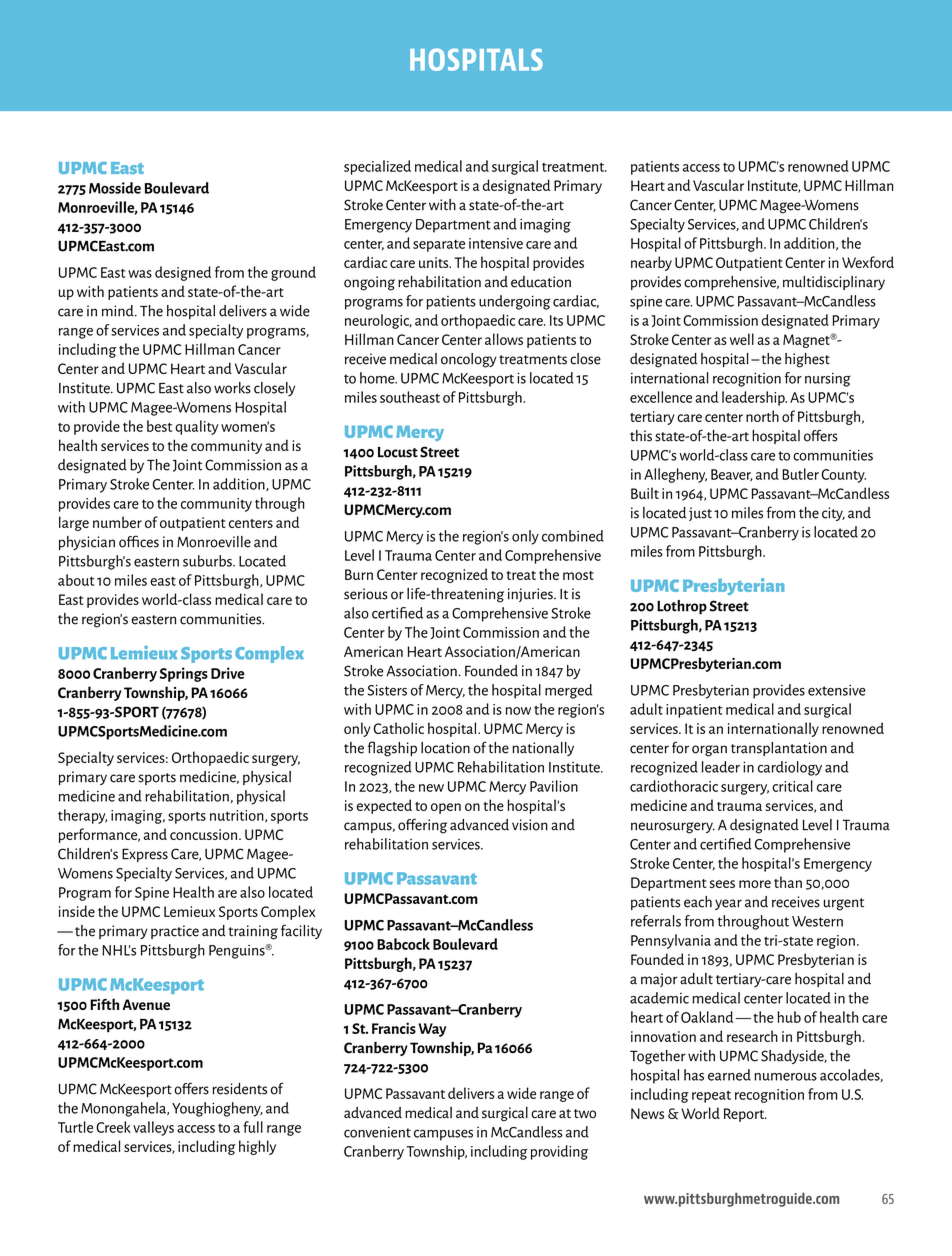 The width and height of the page is (952, 1256). Describe the element at coordinates (398, 452) in the page. I see `Locust` at that location.
